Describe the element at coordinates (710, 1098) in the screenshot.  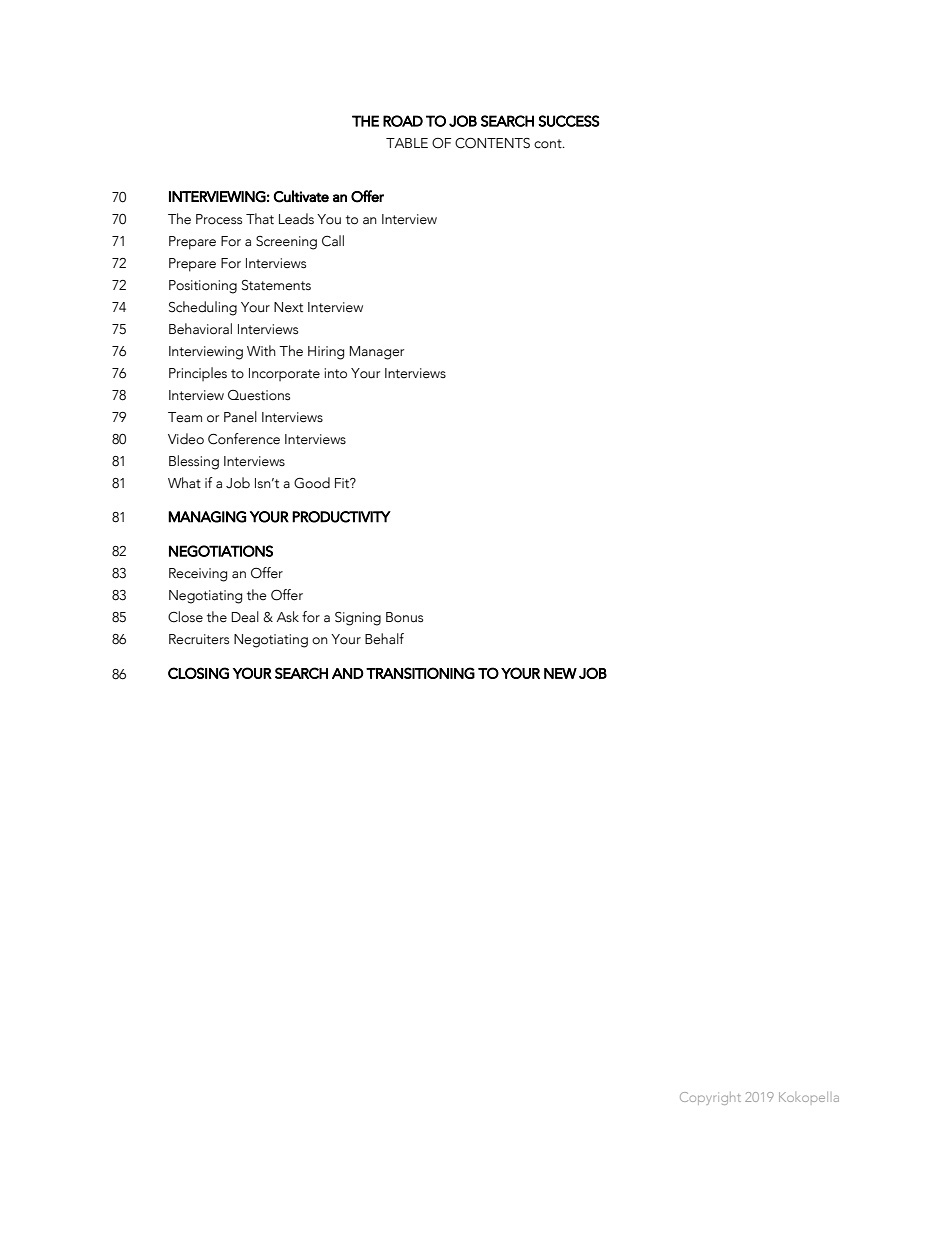
I see `Copyright` at that location.
